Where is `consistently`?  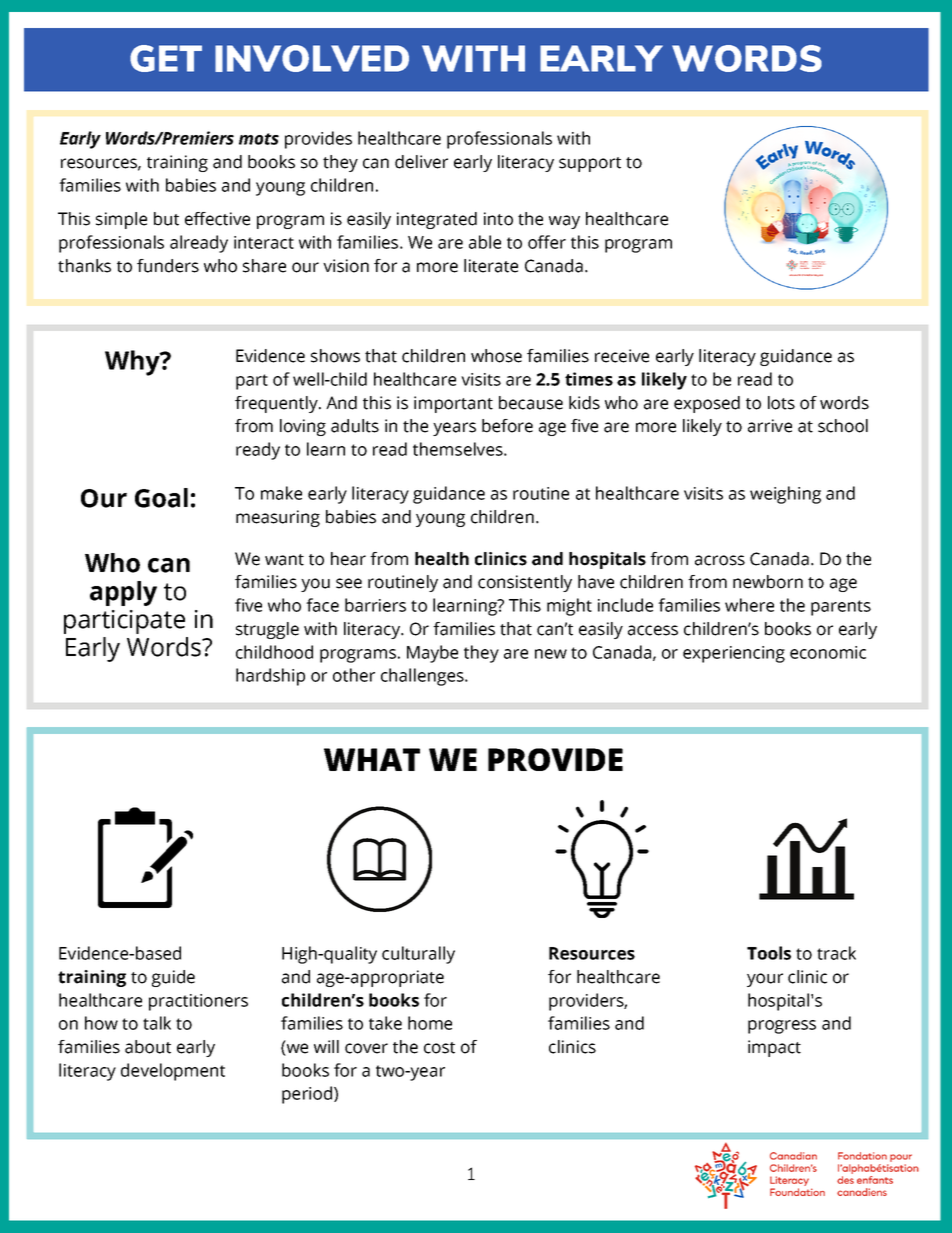 consistently is located at coordinates (525, 583).
